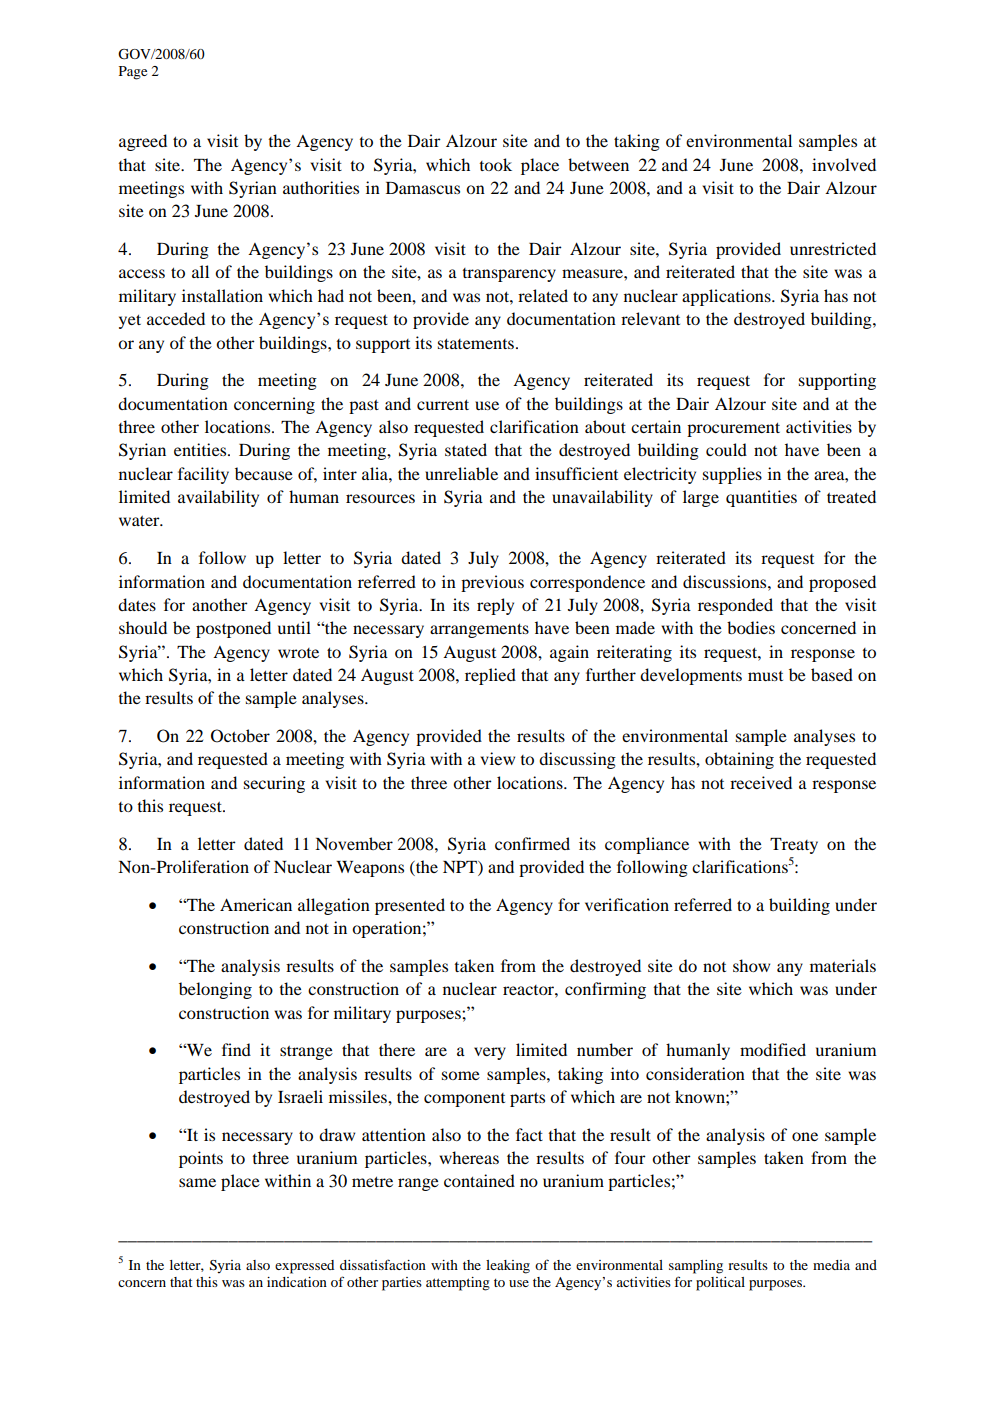 The image size is (995, 1407). I want to click on took, so click(495, 164).
